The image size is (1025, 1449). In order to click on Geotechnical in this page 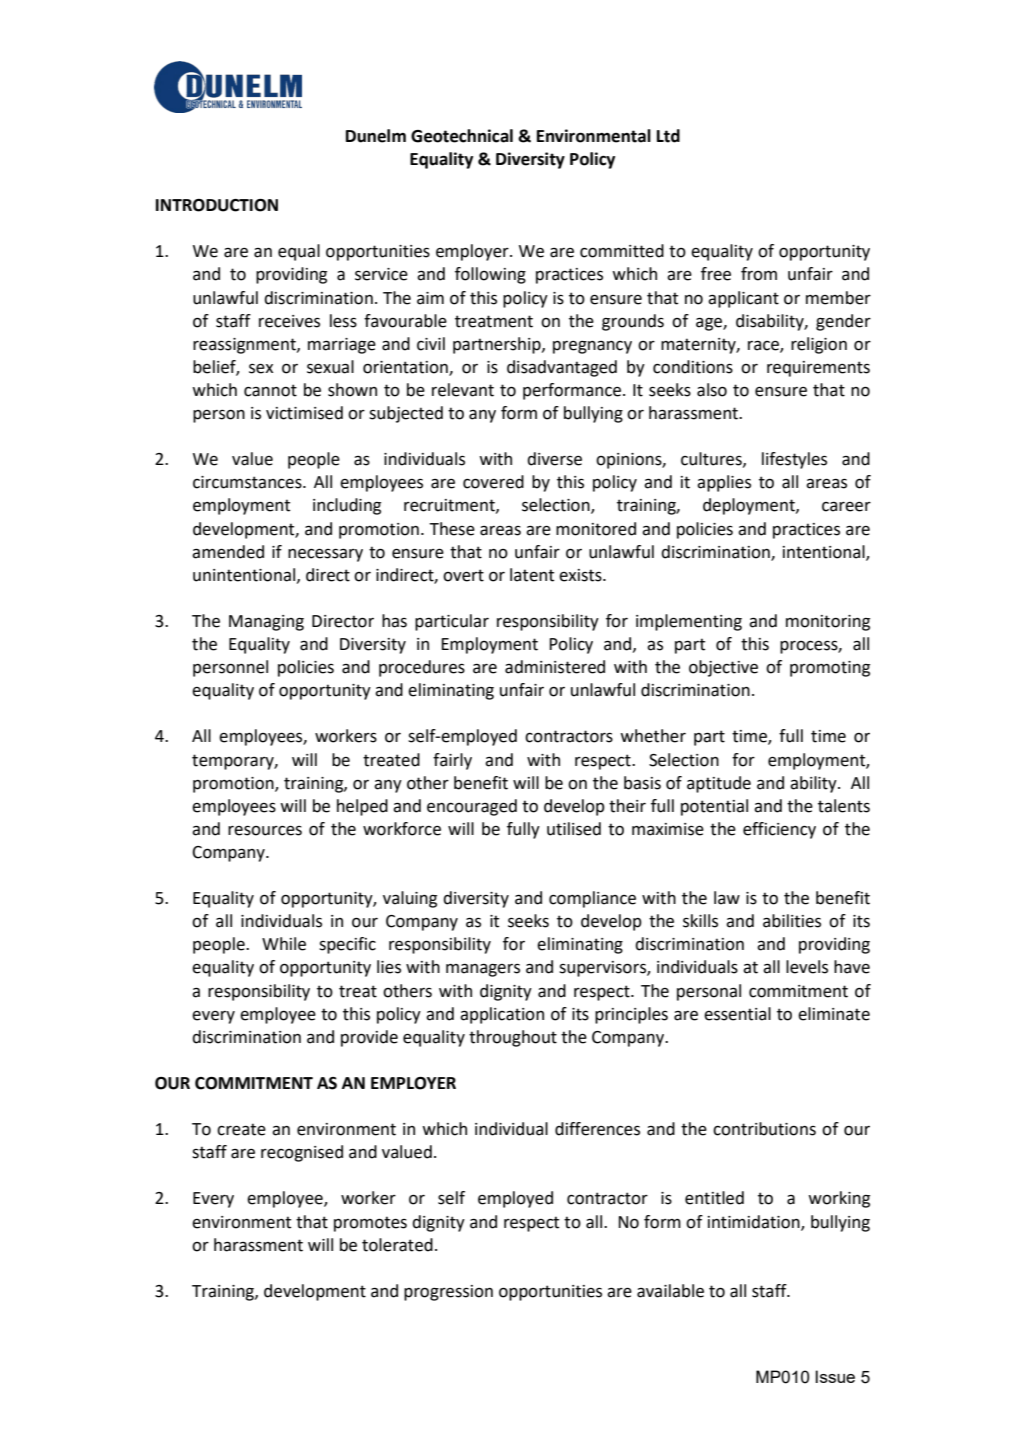, I will do `click(462, 136)`.
